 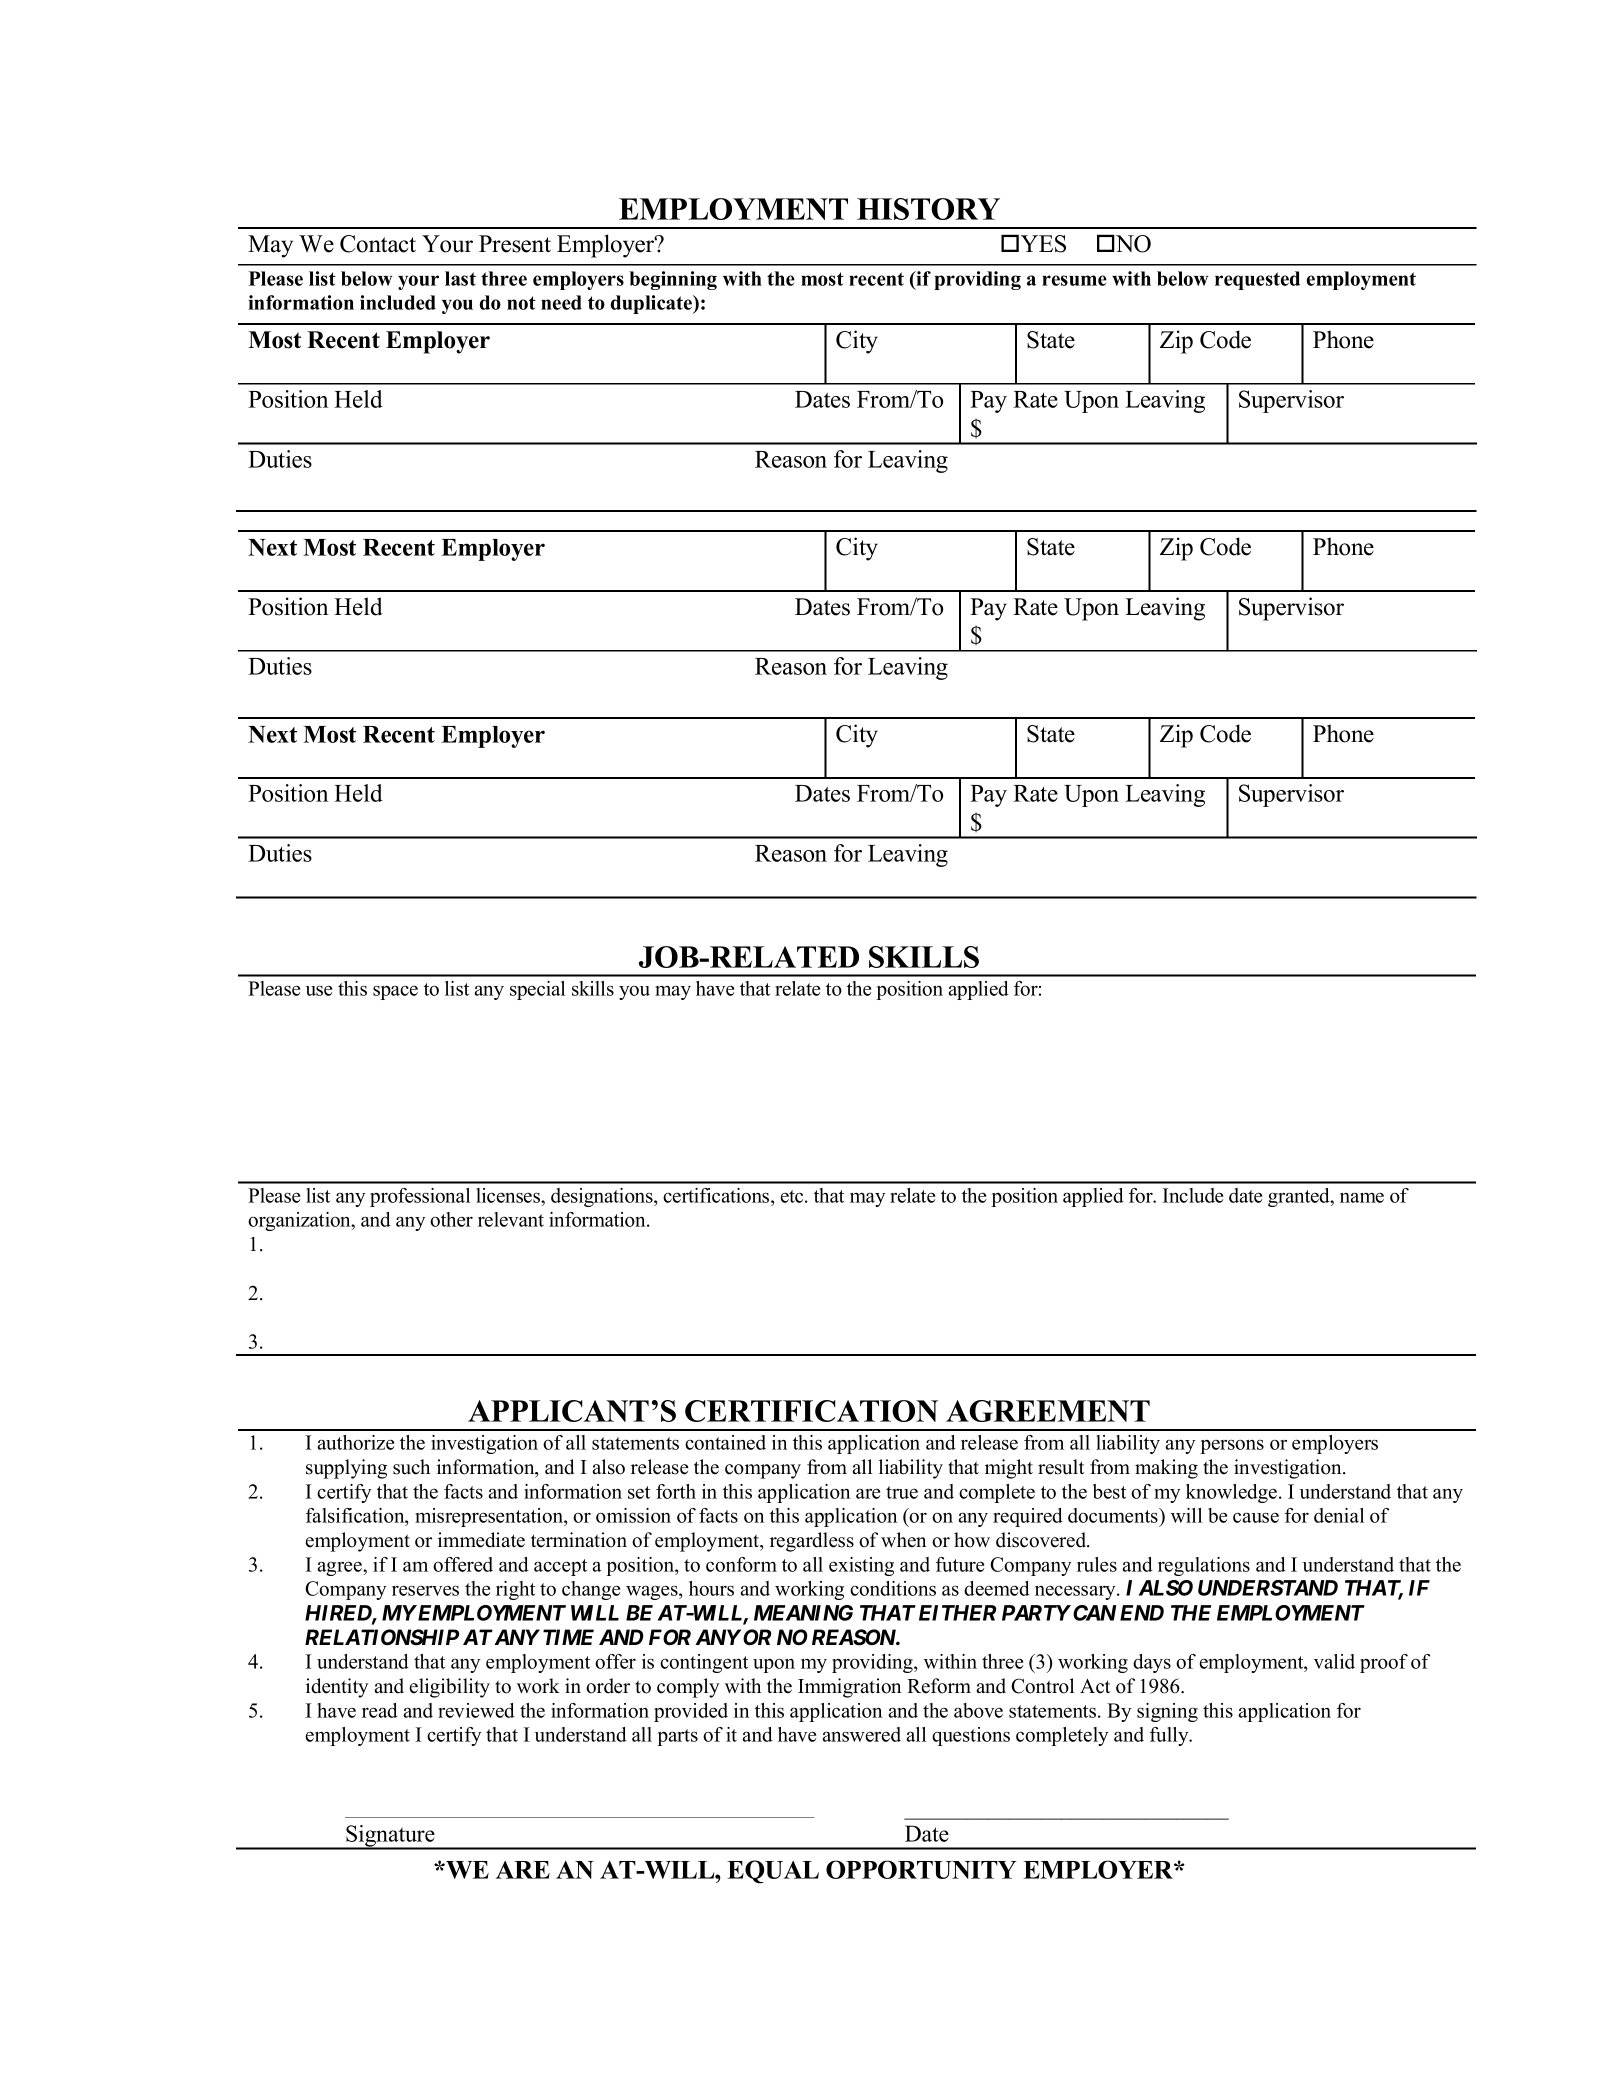 I want to click on Signature, so click(x=390, y=1837).
